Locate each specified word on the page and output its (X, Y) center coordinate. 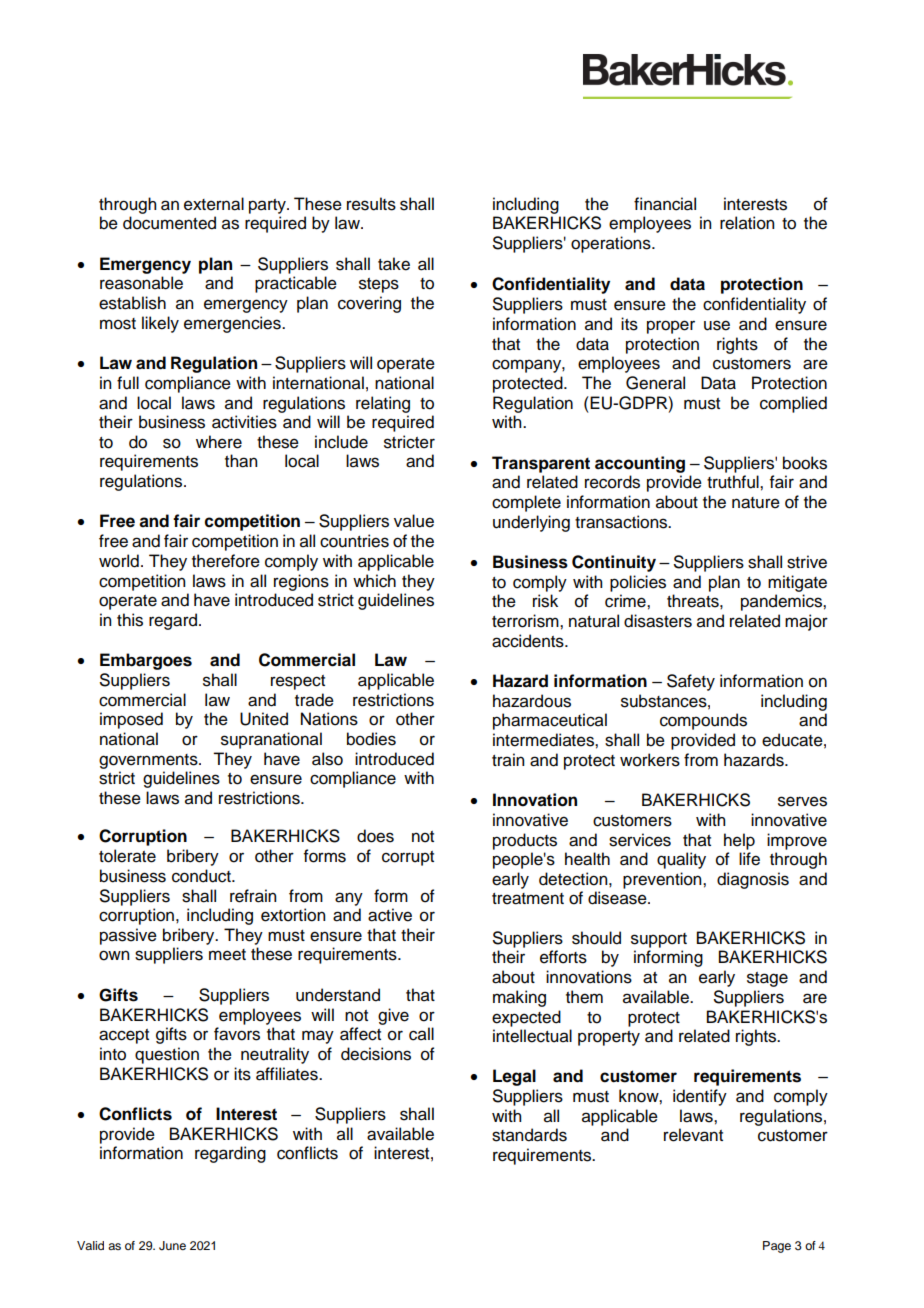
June (172, 1246)
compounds (703, 721)
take (394, 264)
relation (747, 223)
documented (169, 223)
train (508, 760)
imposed (131, 720)
